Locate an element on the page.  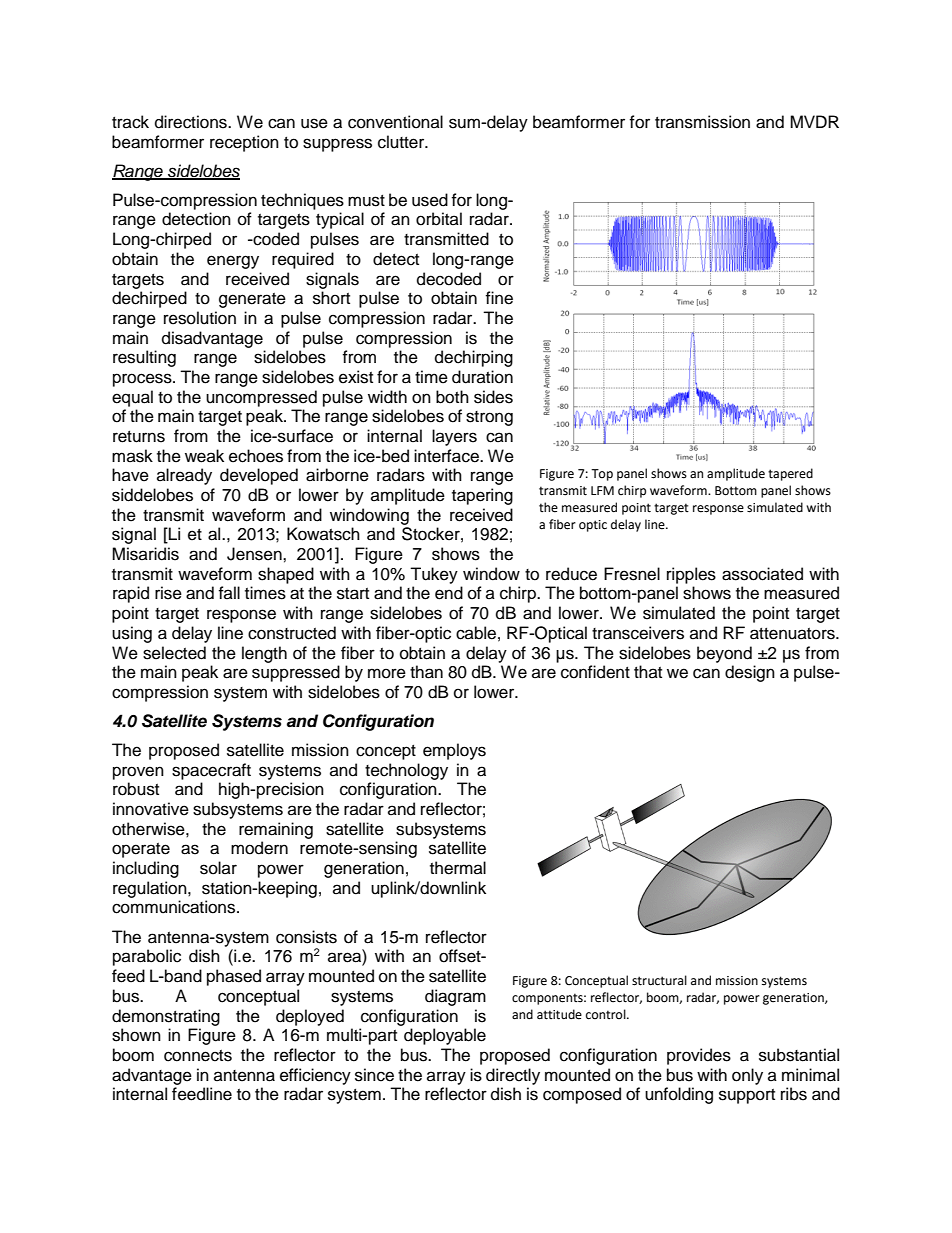
clutter is located at coordinates (402, 142).
